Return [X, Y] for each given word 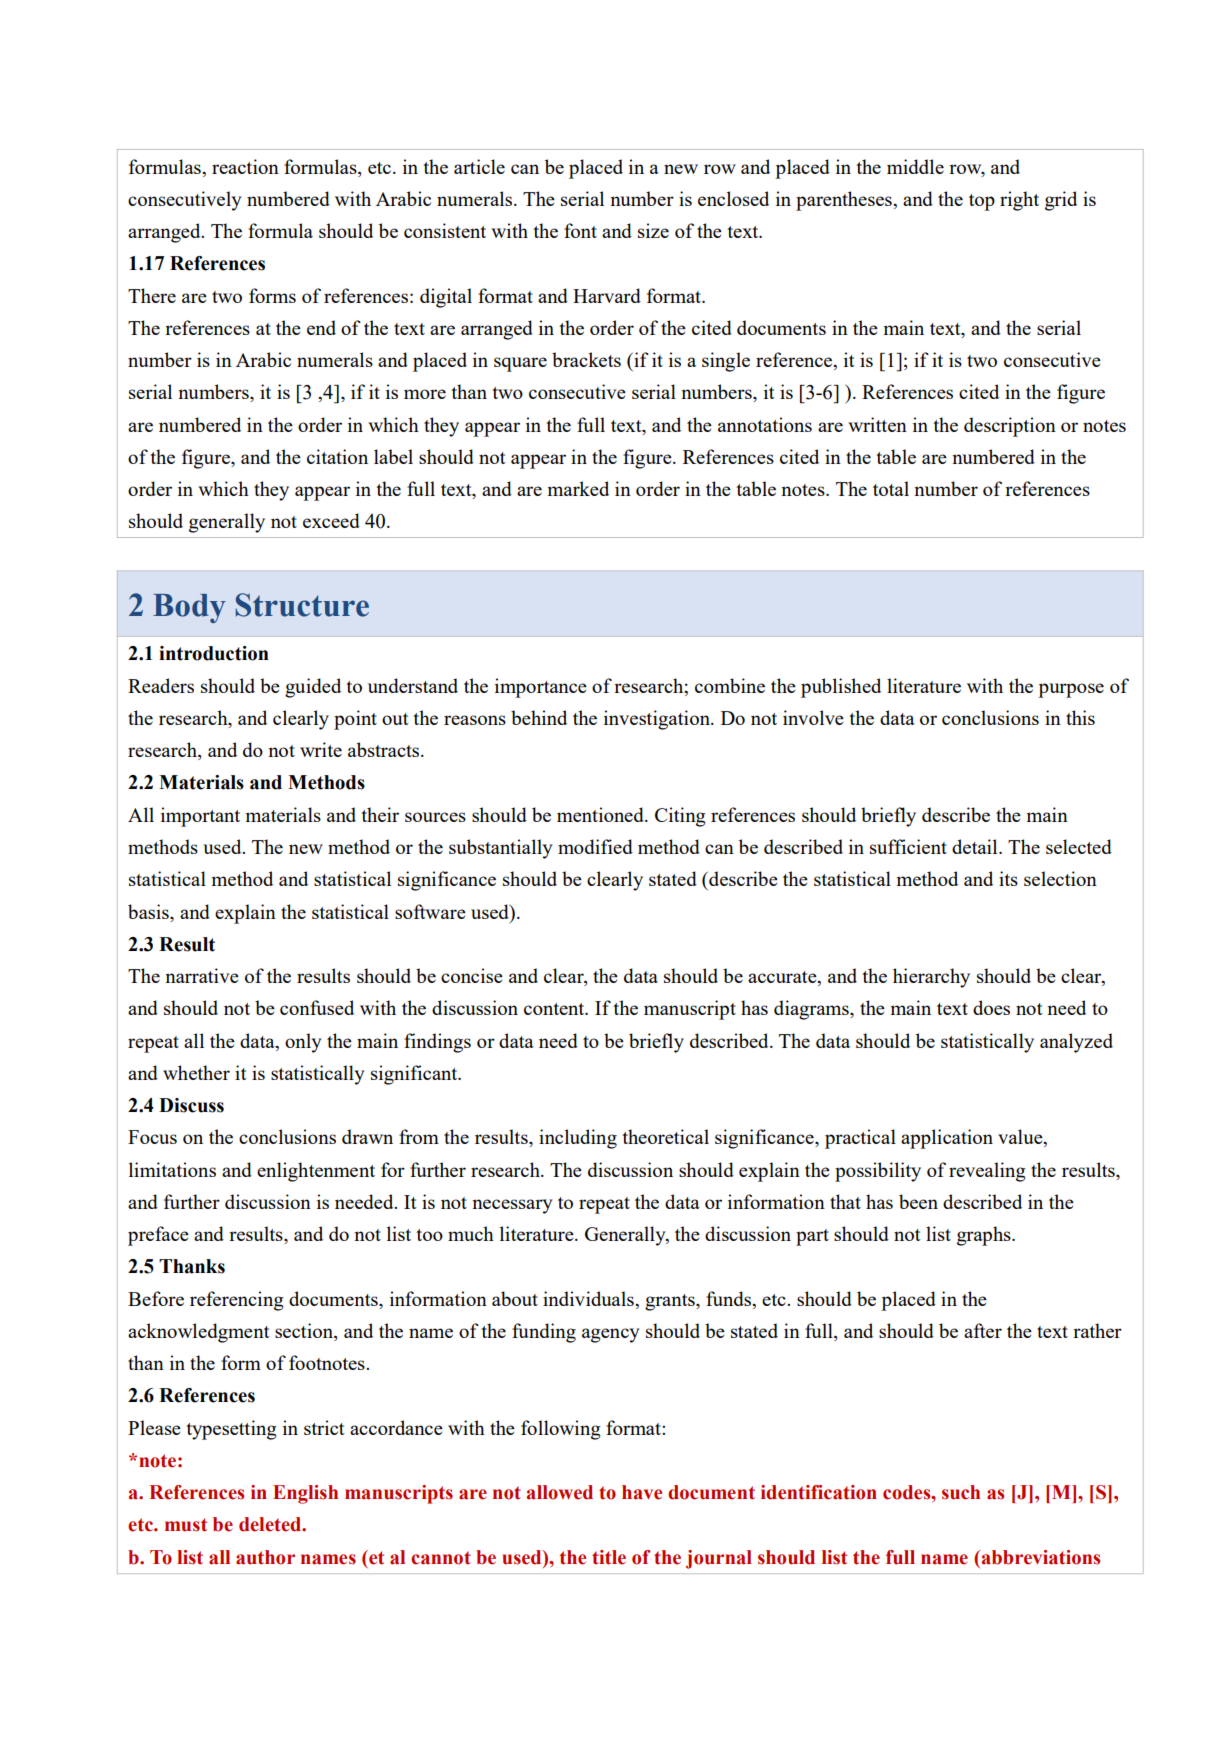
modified [595, 846]
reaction [245, 166]
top [982, 202]
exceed [331, 520]
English [305, 1494]
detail [976, 846]
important [200, 817]
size [653, 230]
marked [578, 488]
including [578, 1139]
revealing [987, 1172]
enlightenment [316, 1172]
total [891, 488]
